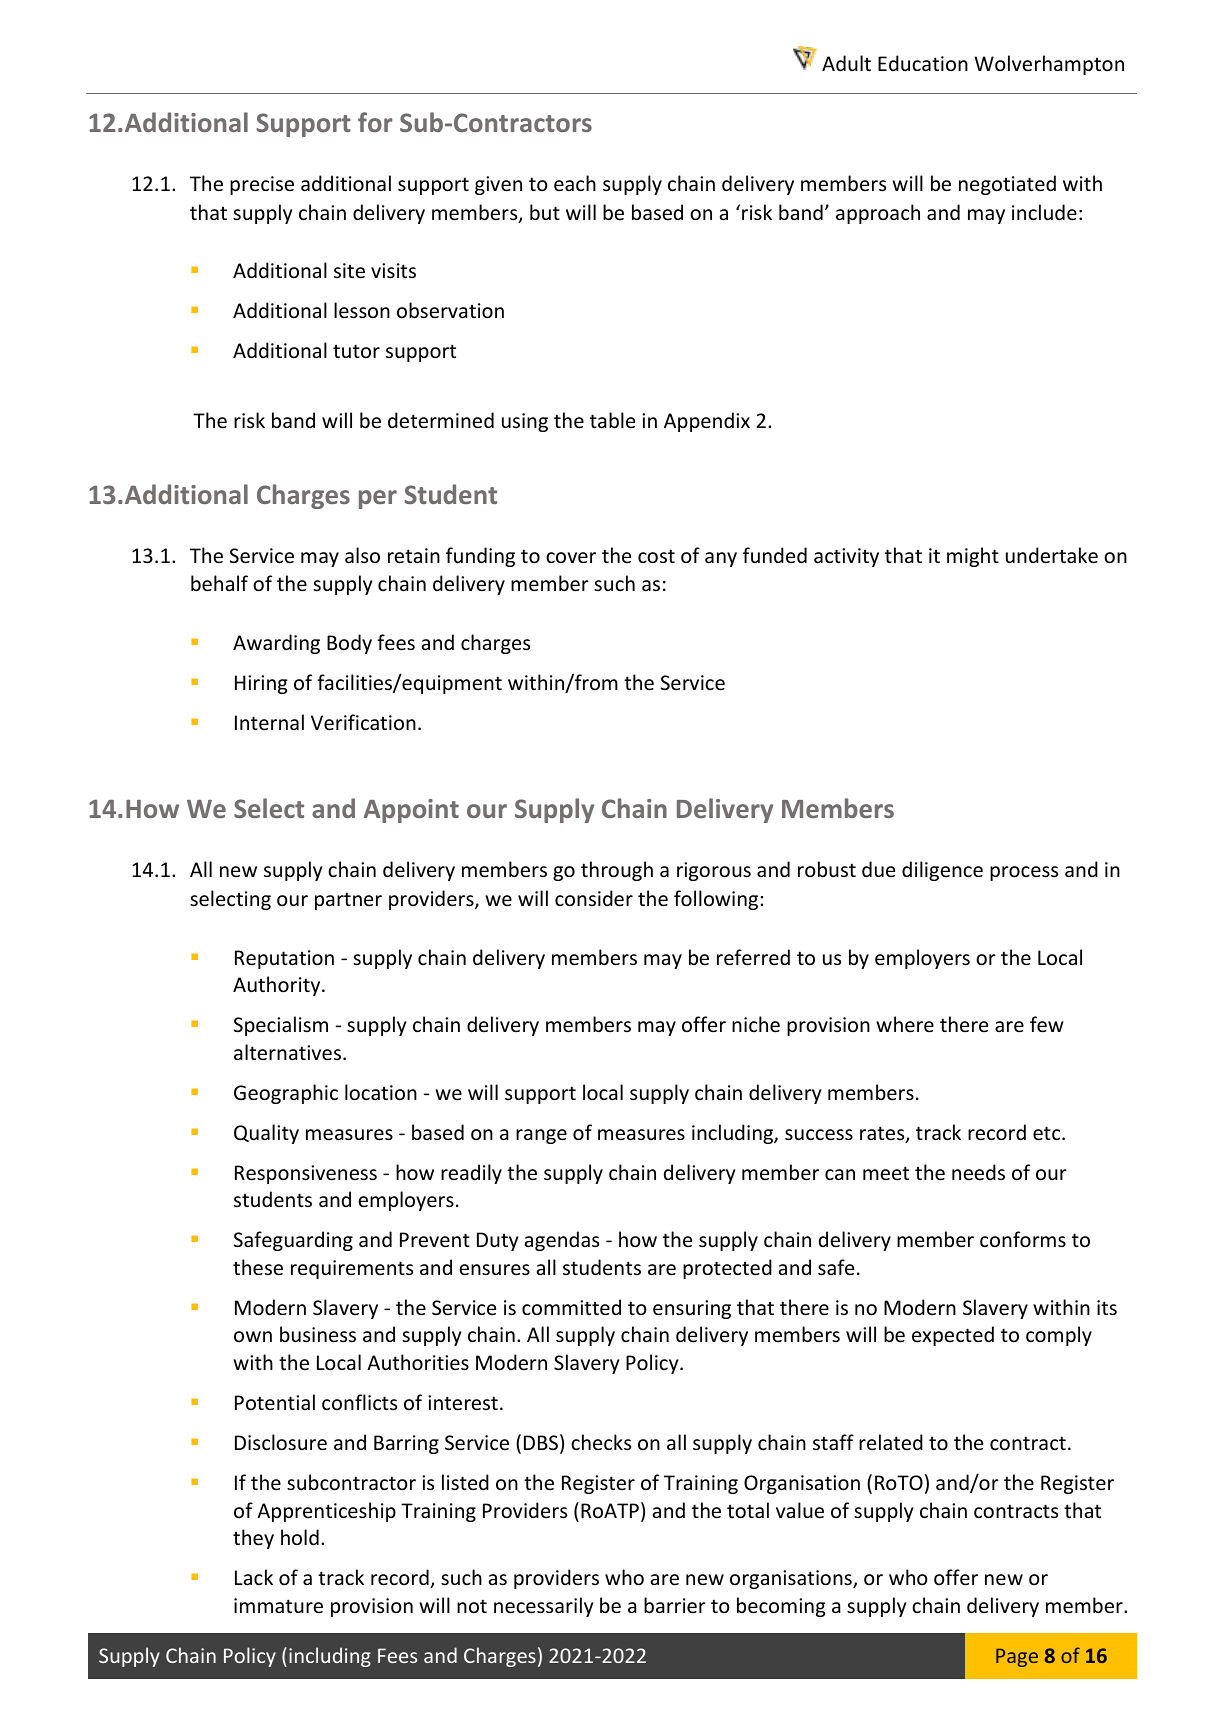  I want to click on each, so click(575, 183).
